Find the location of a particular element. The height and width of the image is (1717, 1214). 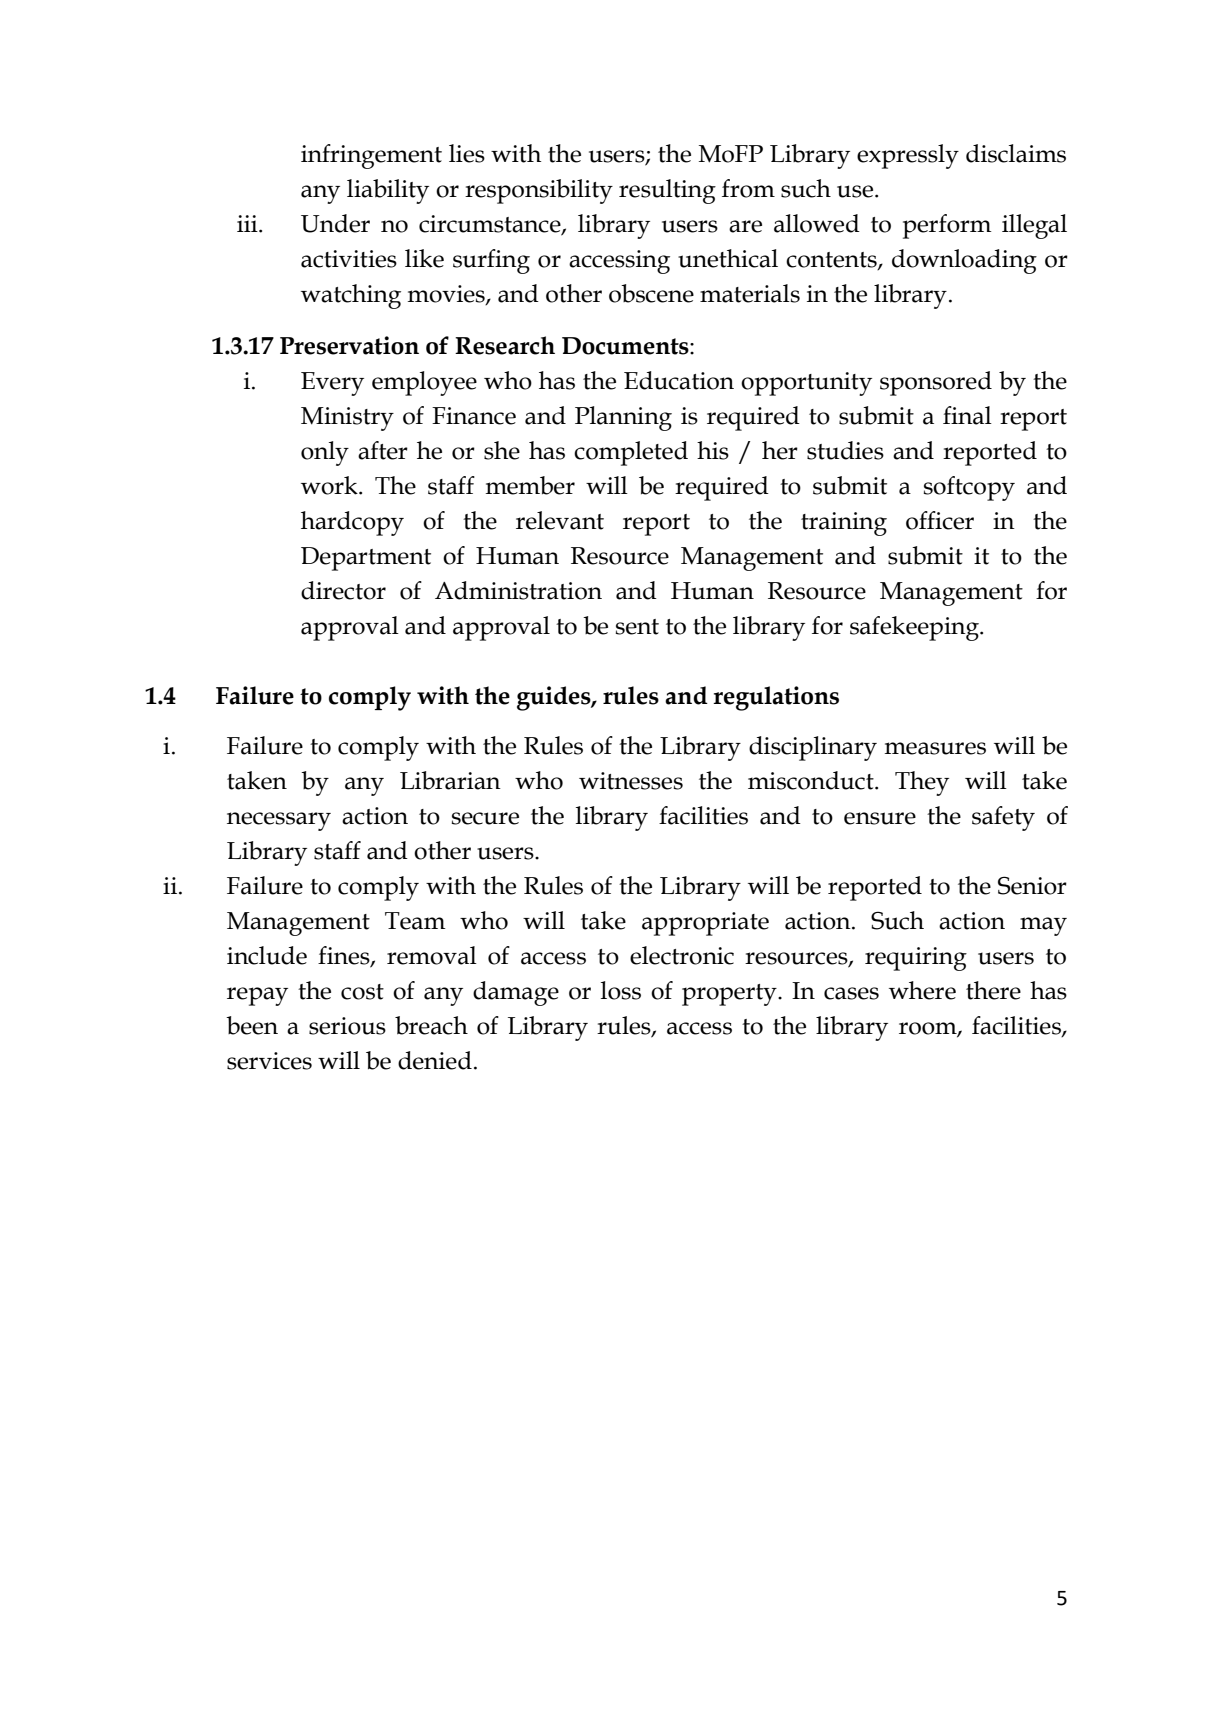

expressly is located at coordinates (908, 156).
